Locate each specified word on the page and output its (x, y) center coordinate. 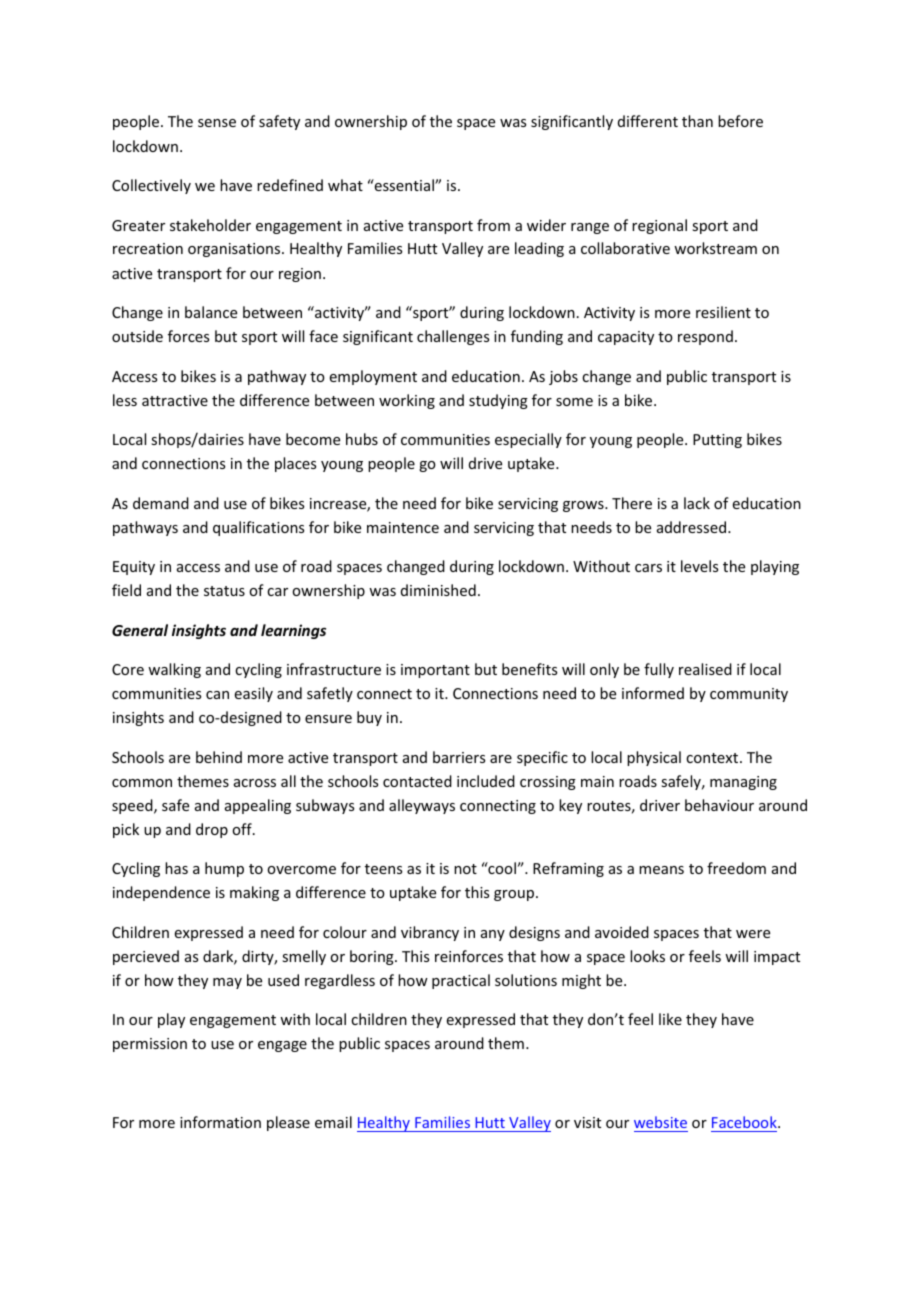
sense (217, 123)
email (333, 1122)
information (220, 1122)
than (697, 121)
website (661, 1124)
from (493, 225)
